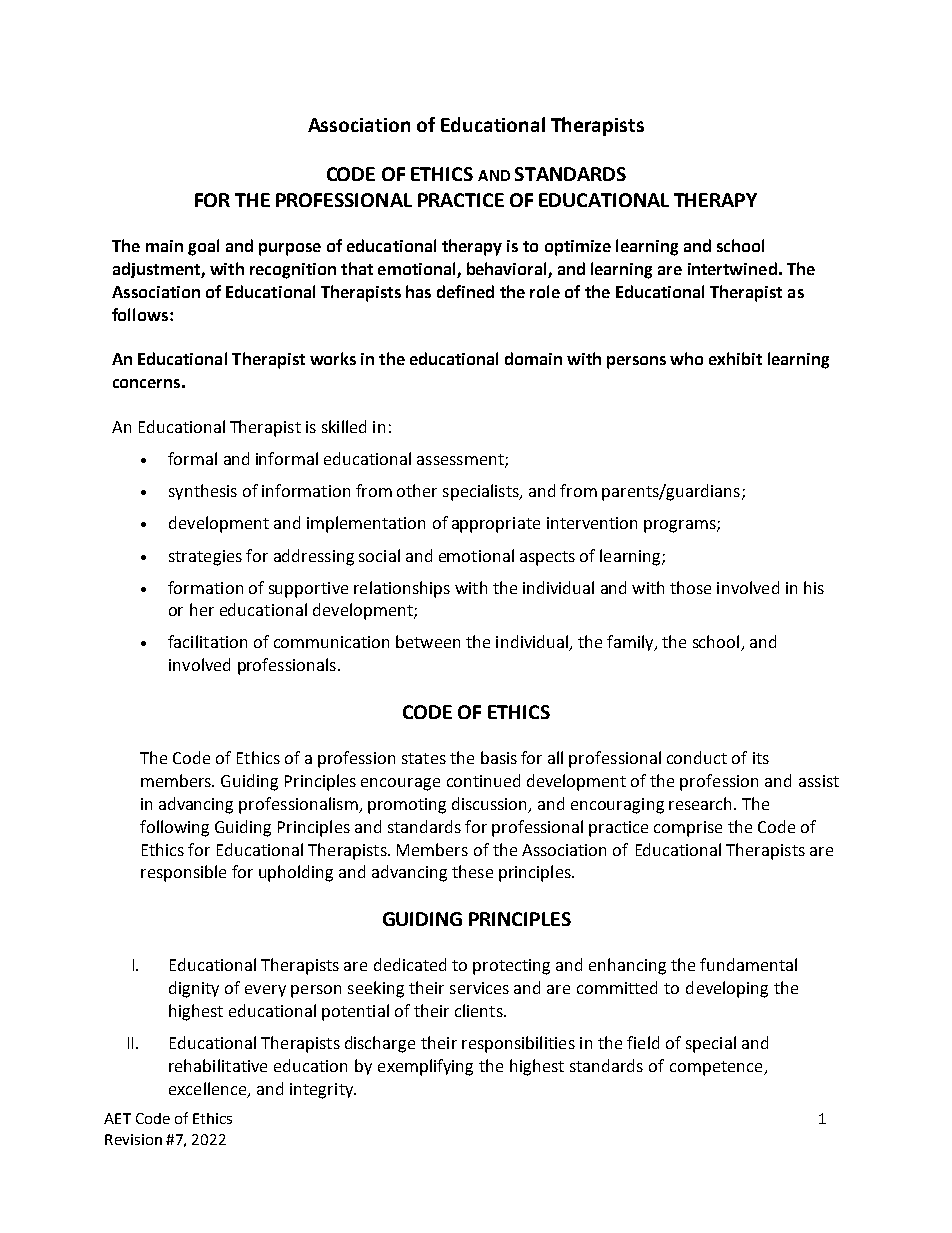  I want to click on competence, so click(717, 1068).
